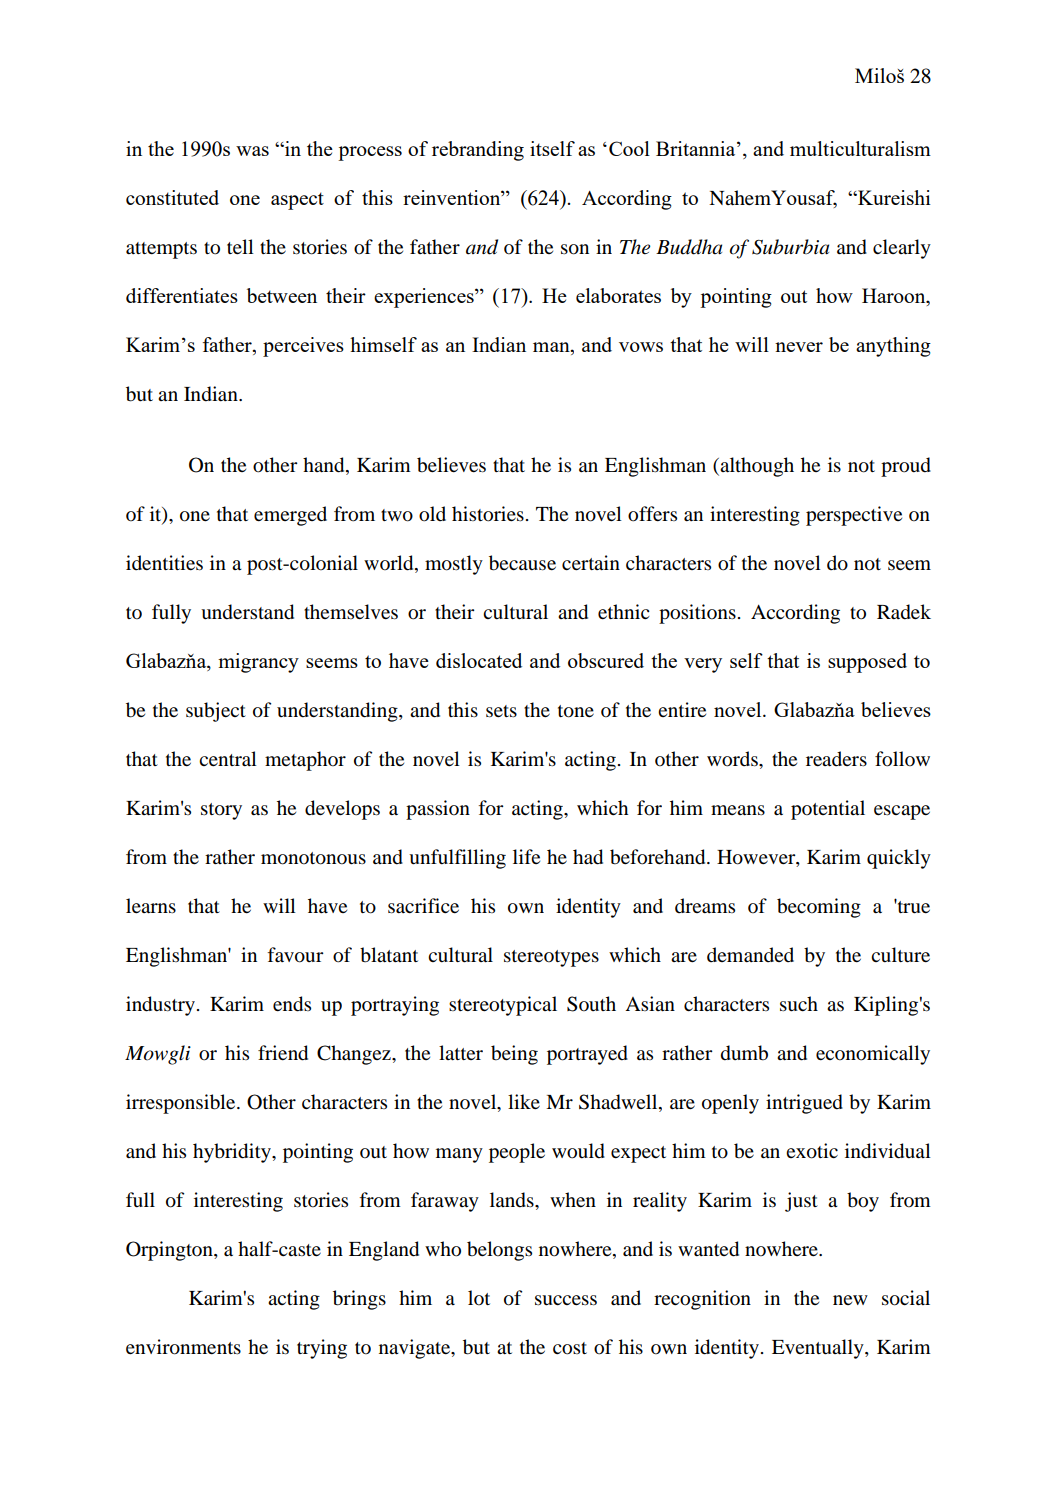  Describe the element at coordinates (295, 955) in the screenshot. I see `favour` at that location.
